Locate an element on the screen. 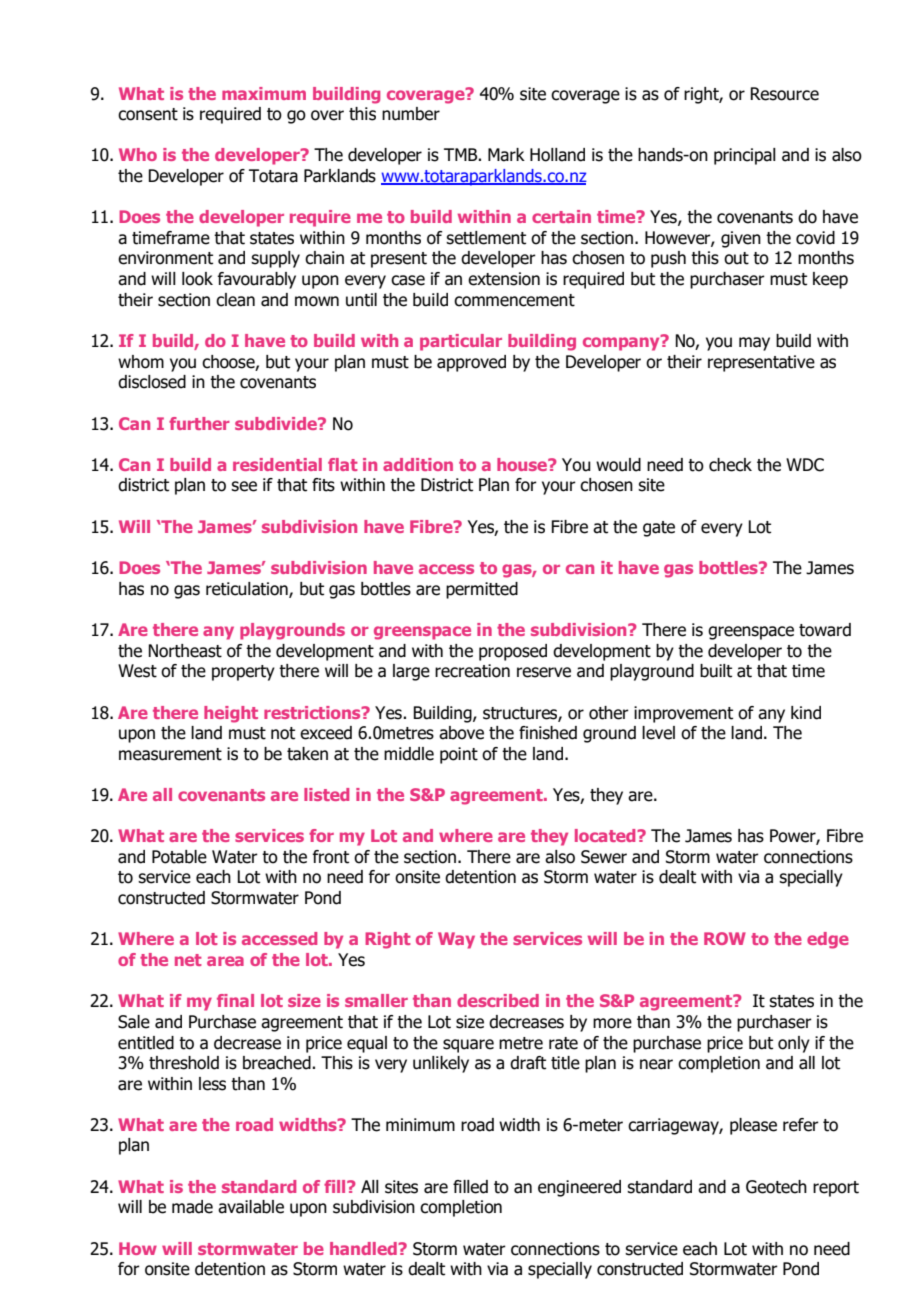  engineered is located at coordinates (579, 1188).
